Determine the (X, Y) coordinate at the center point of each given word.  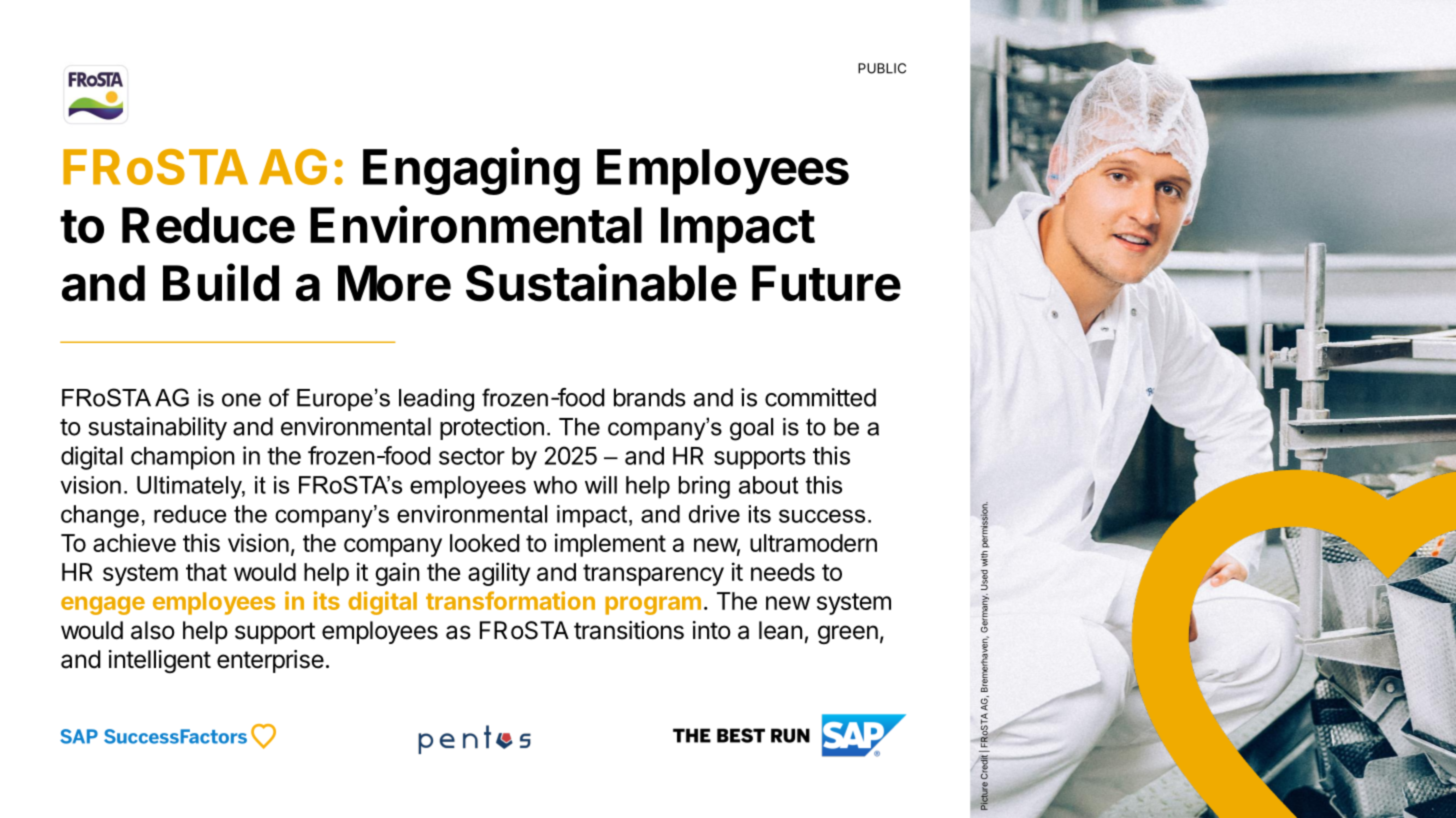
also (153, 630)
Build (221, 282)
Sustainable (601, 282)
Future (826, 283)
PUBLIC (882, 68)
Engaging (471, 171)
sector (472, 456)
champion (182, 458)
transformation (510, 600)
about (768, 485)
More (394, 283)
